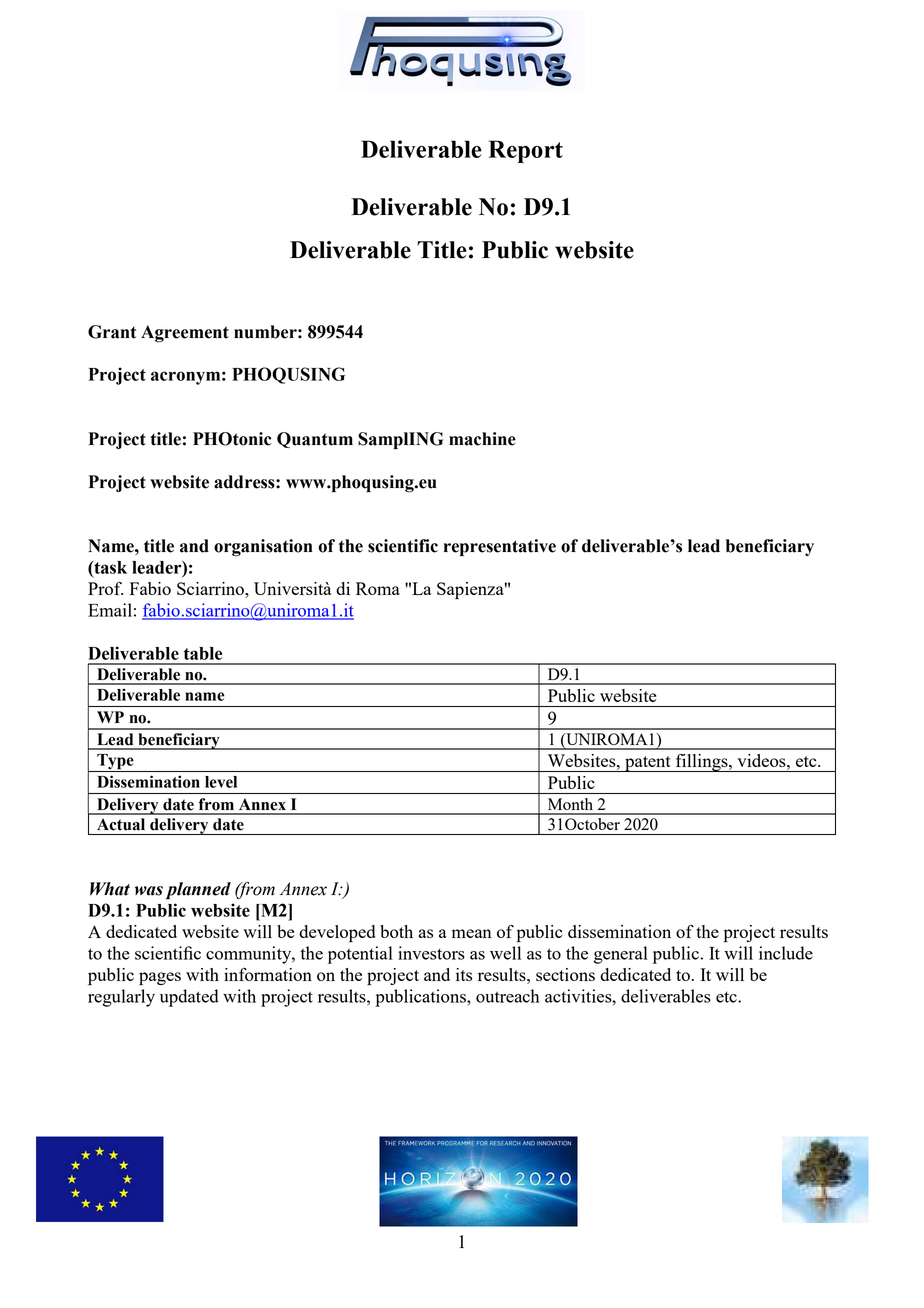 The height and width of the page is (1308, 924). Describe the element at coordinates (472, 933) in the page. I see `mean` at that location.
